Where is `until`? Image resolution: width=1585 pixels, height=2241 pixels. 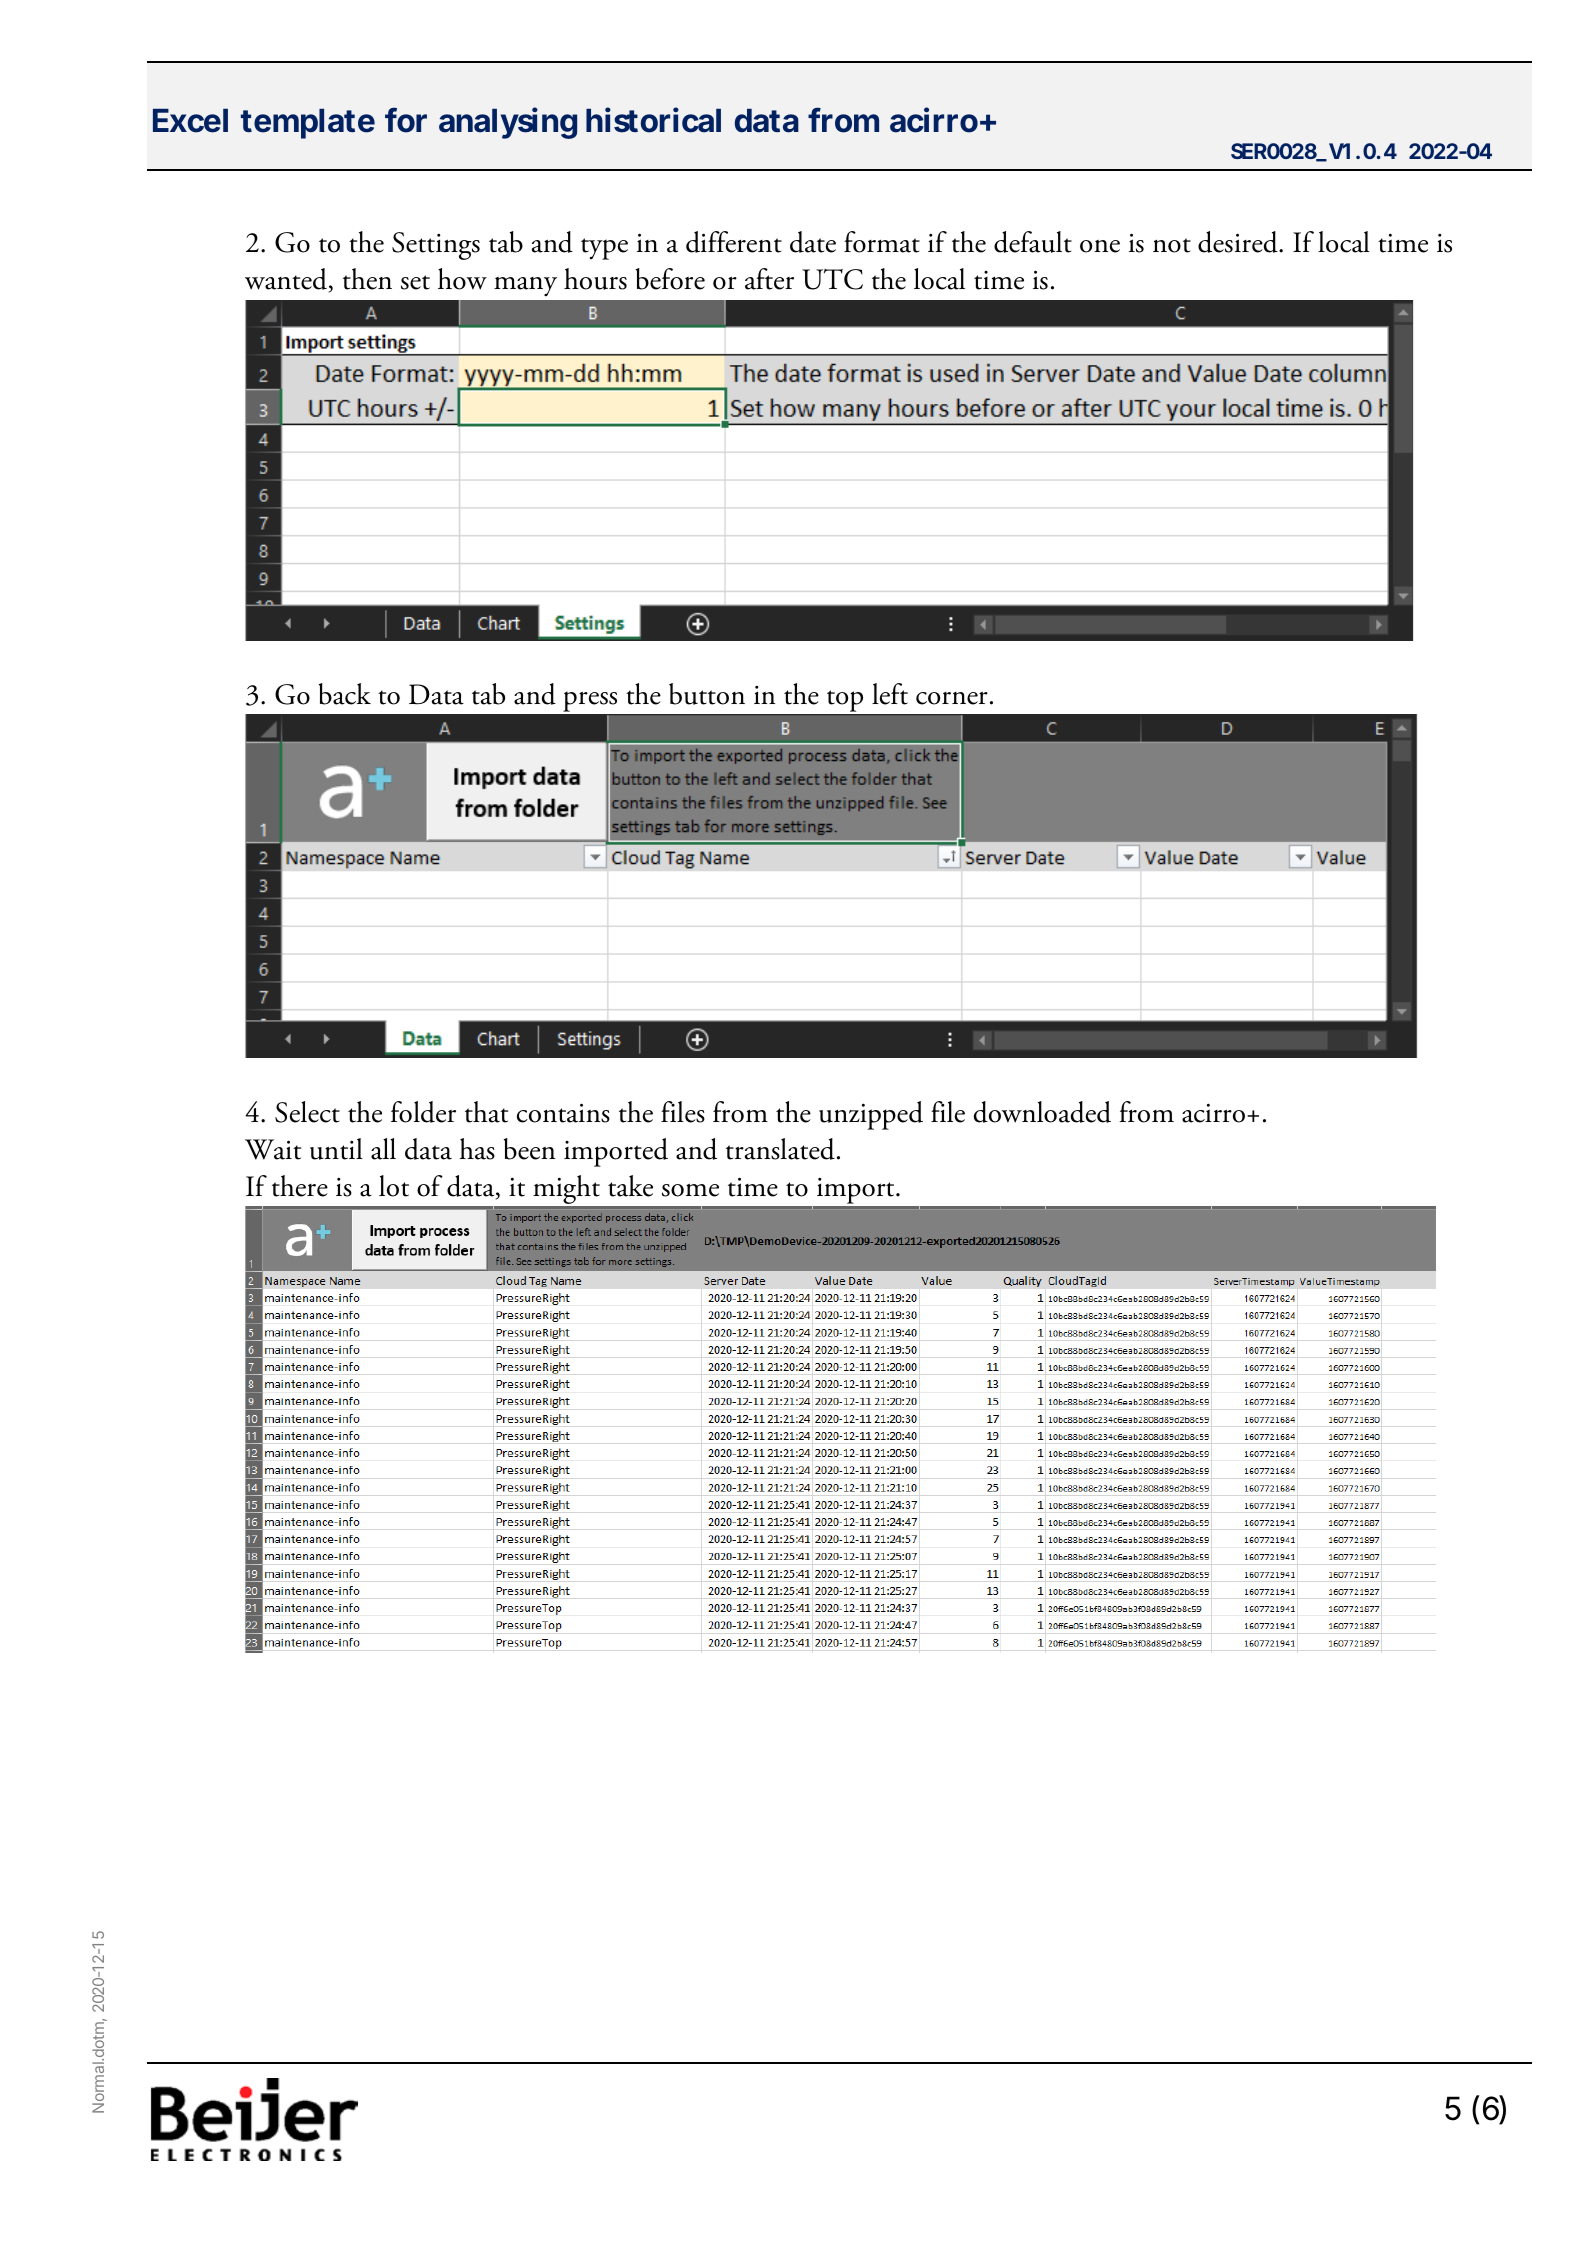 until is located at coordinates (336, 1149).
